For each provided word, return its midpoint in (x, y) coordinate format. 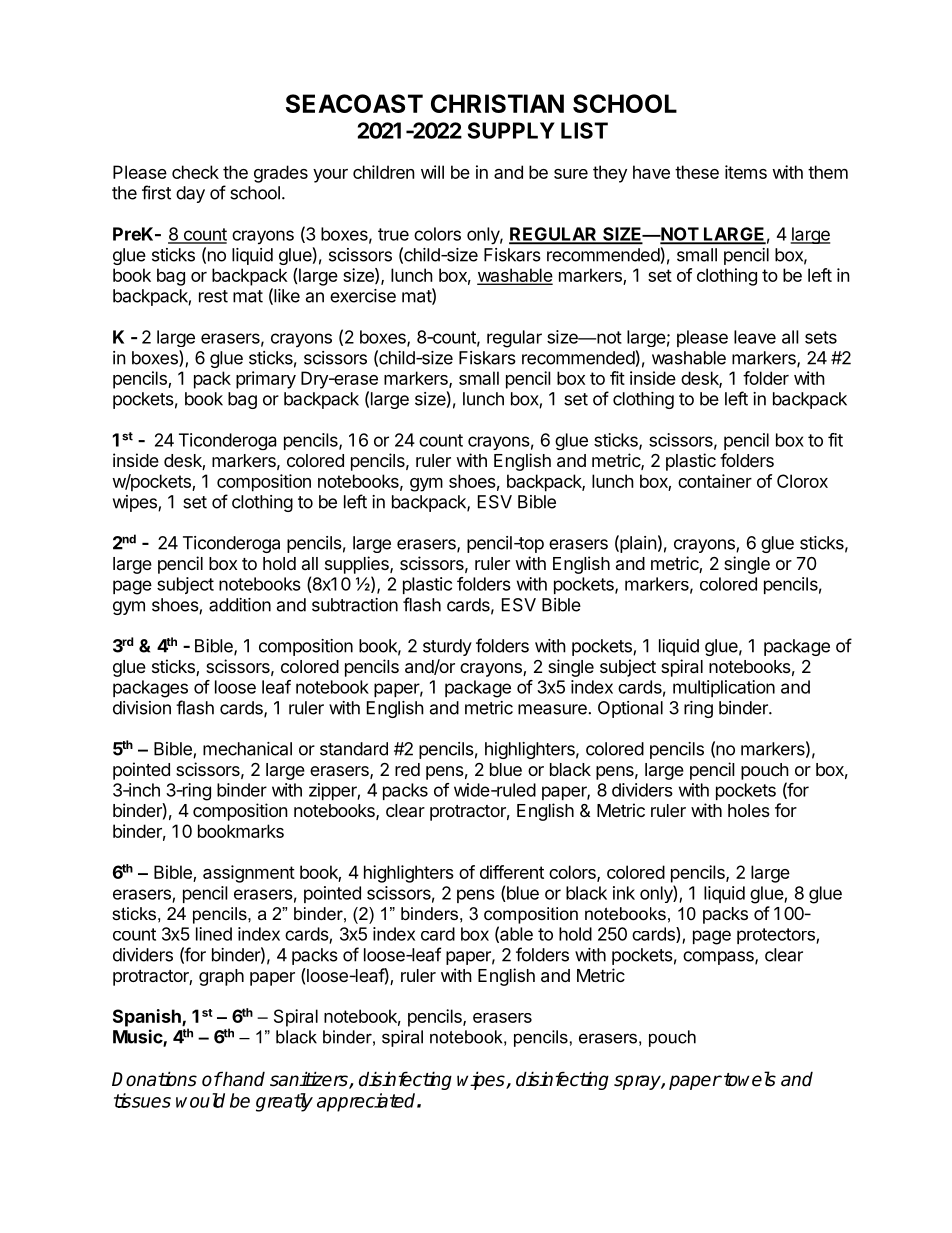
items (746, 172)
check (195, 172)
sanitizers (310, 1080)
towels (750, 1079)
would (200, 1100)
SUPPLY (511, 130)
